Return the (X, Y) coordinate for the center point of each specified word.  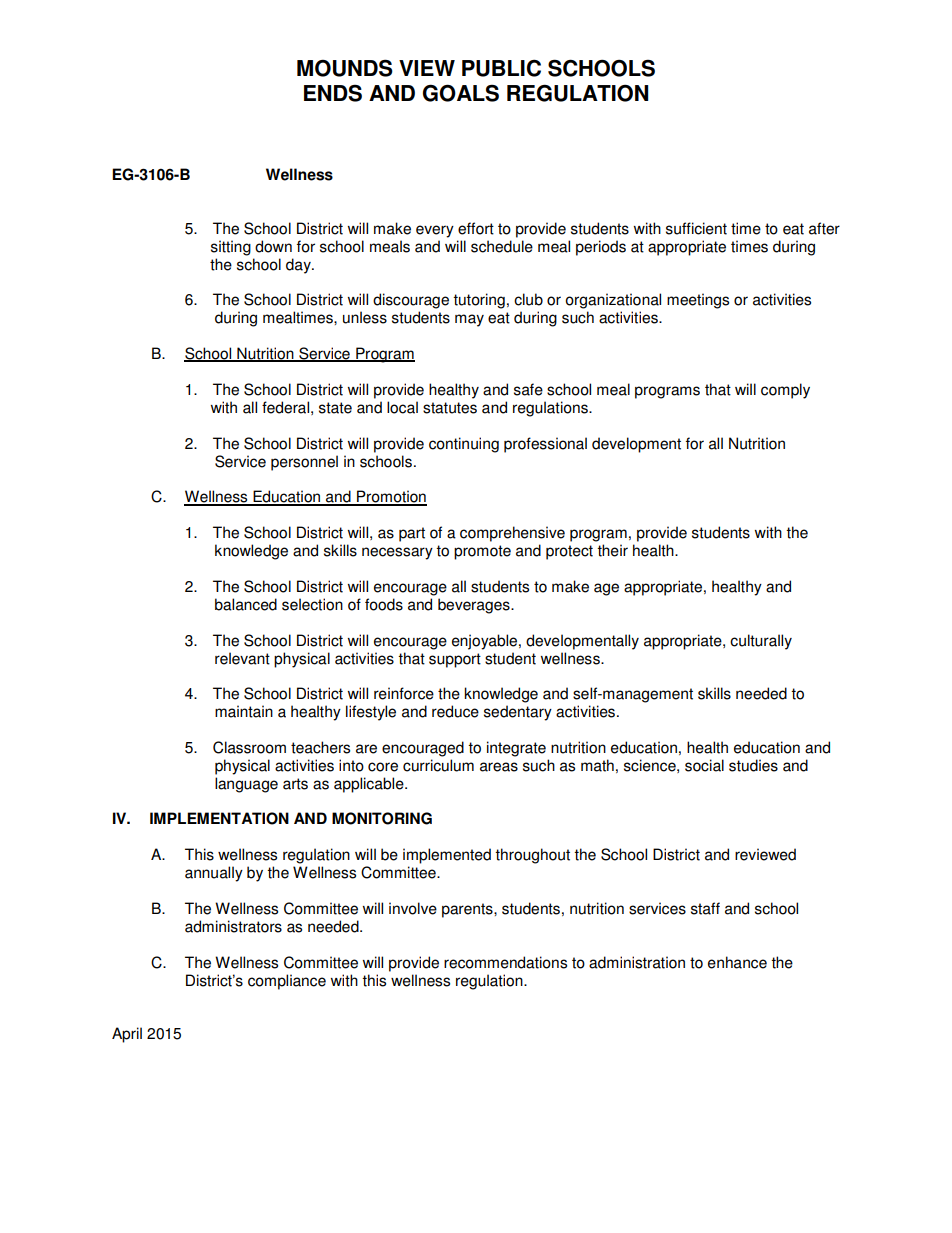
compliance (287, 982)
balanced (246, 604)
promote (482, 552)
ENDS (333, 93)
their (612, 550)
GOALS (461, 93)
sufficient (696, 228)
